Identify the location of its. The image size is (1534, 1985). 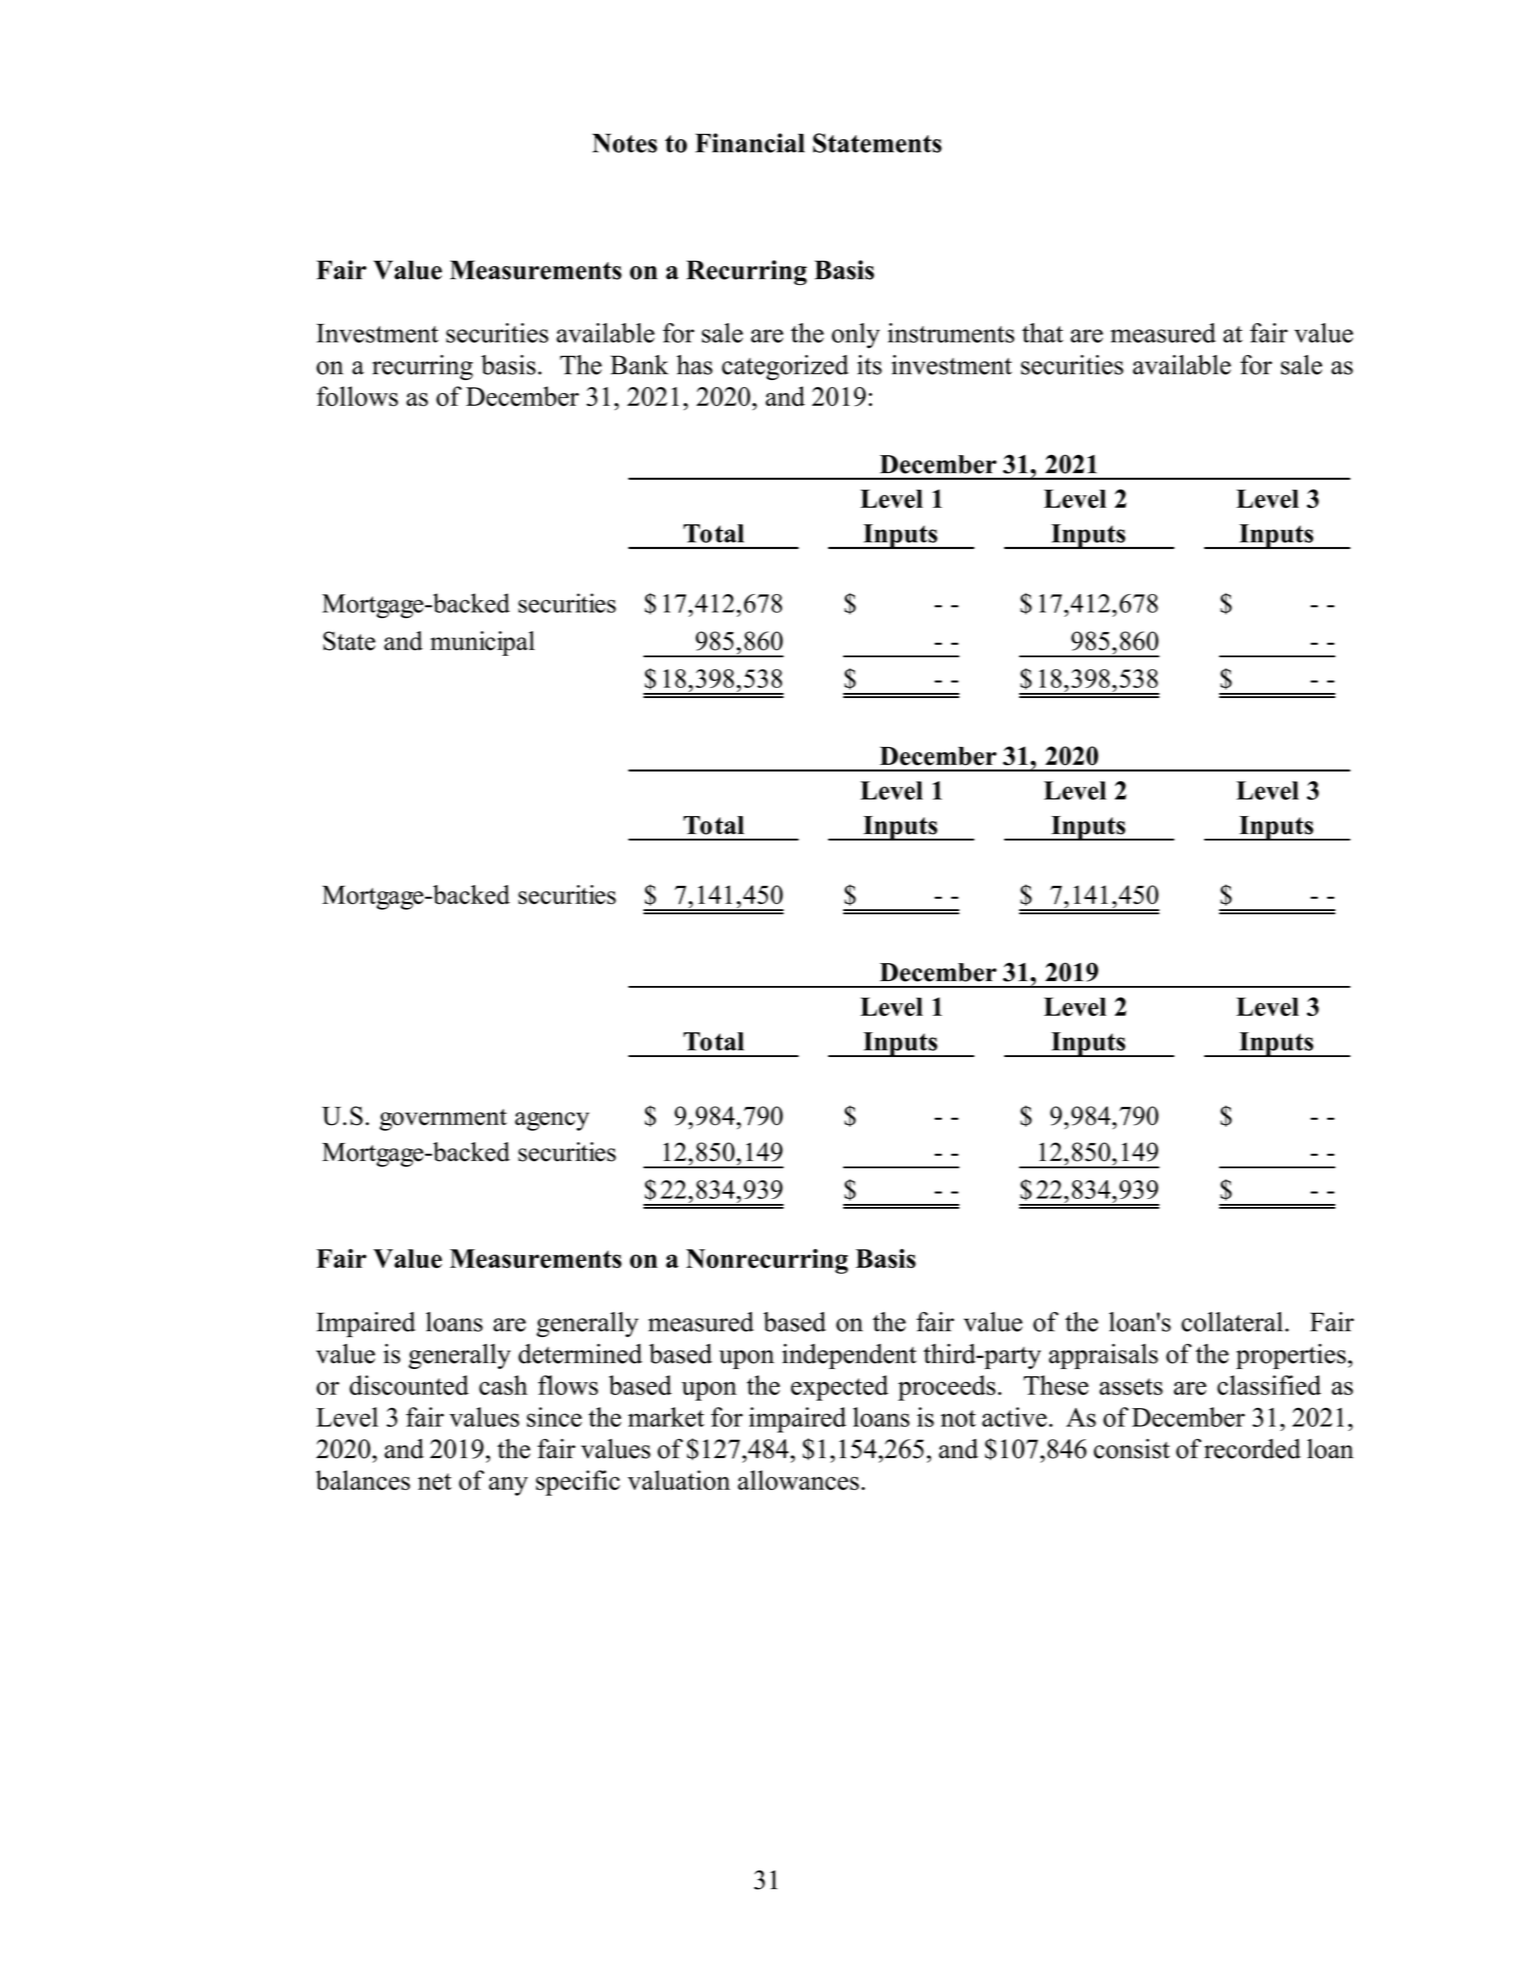
(869, 365).
